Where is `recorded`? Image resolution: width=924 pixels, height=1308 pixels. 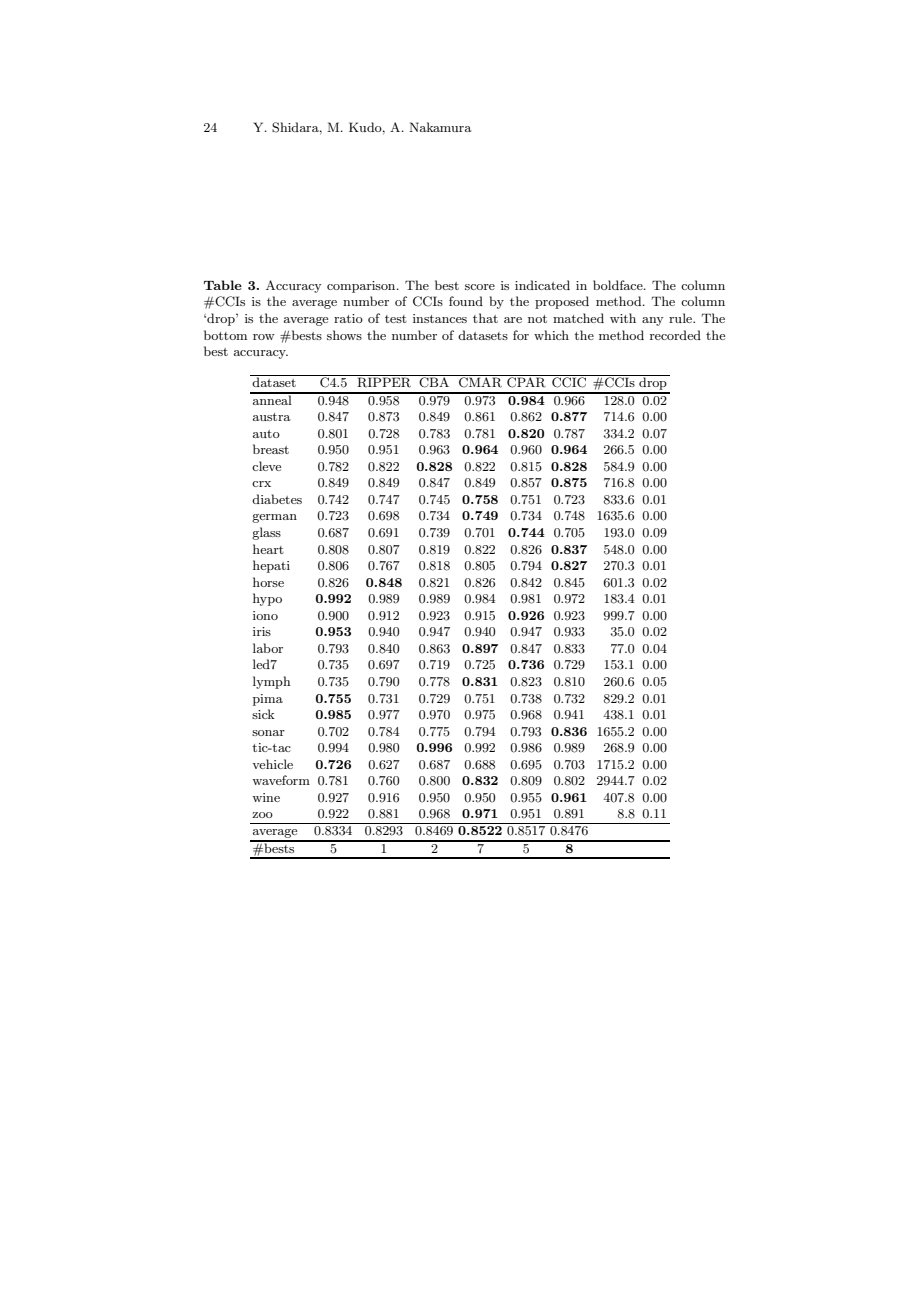 recorded is located at coordinates (675, 335).
